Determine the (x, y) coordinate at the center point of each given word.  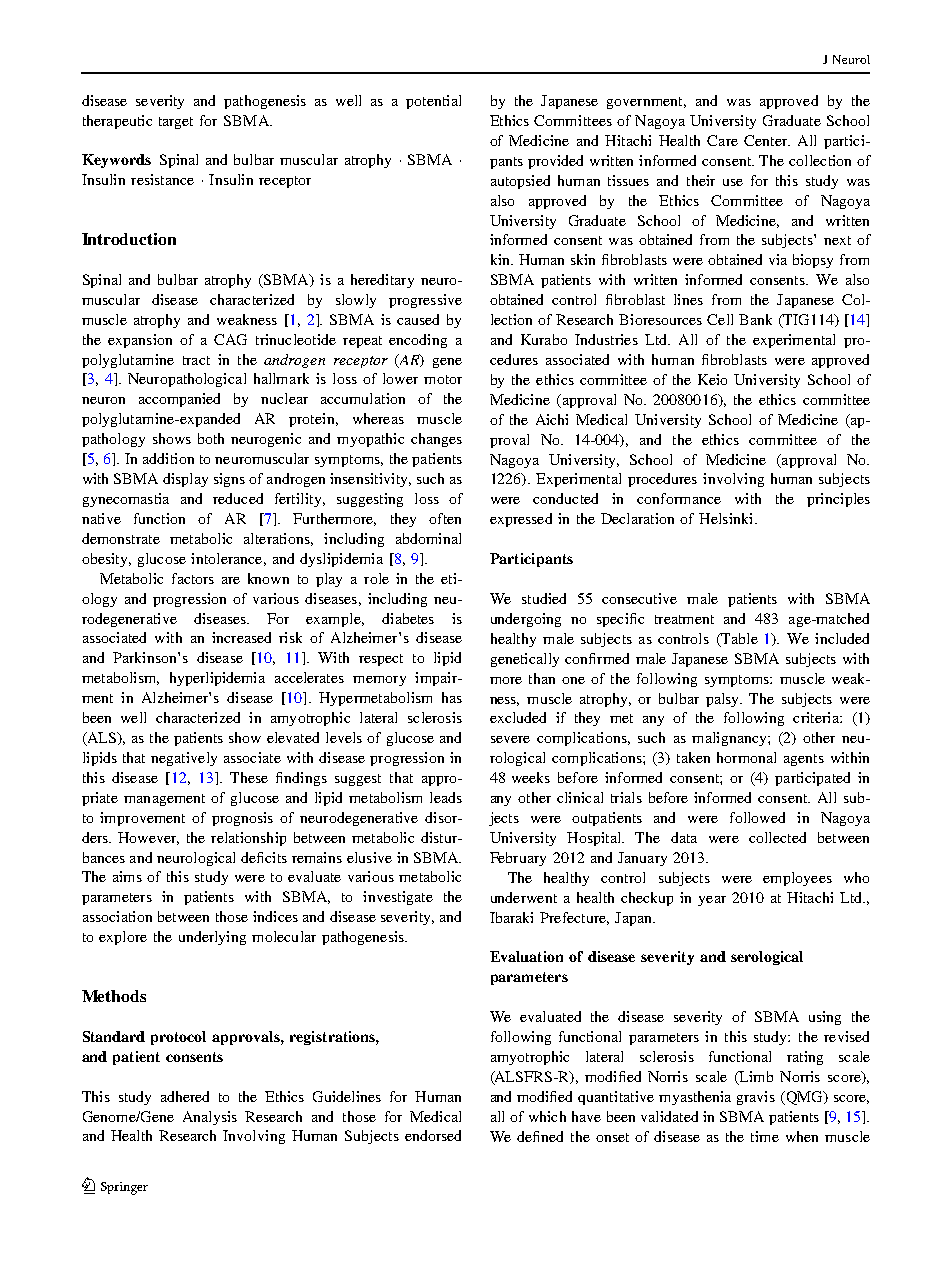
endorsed (433, 1135)
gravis (756, 1098)
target (176, 123)
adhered (185, 1096)
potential (433, 102)
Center (767, 140)
